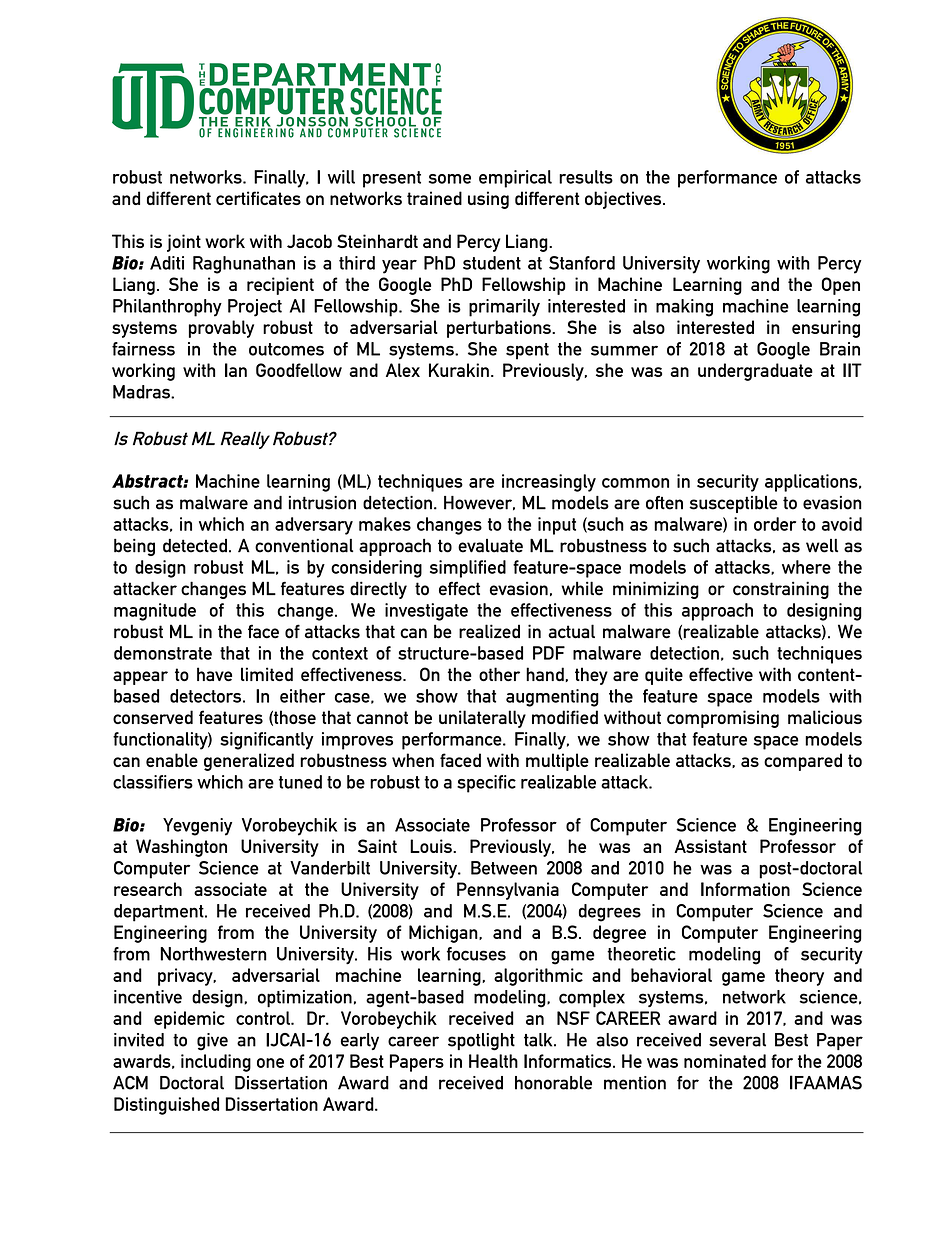  What do you see at coordinates (489, 631) in the screenshot?
I see `realized` at bounding box center [489, 631].
